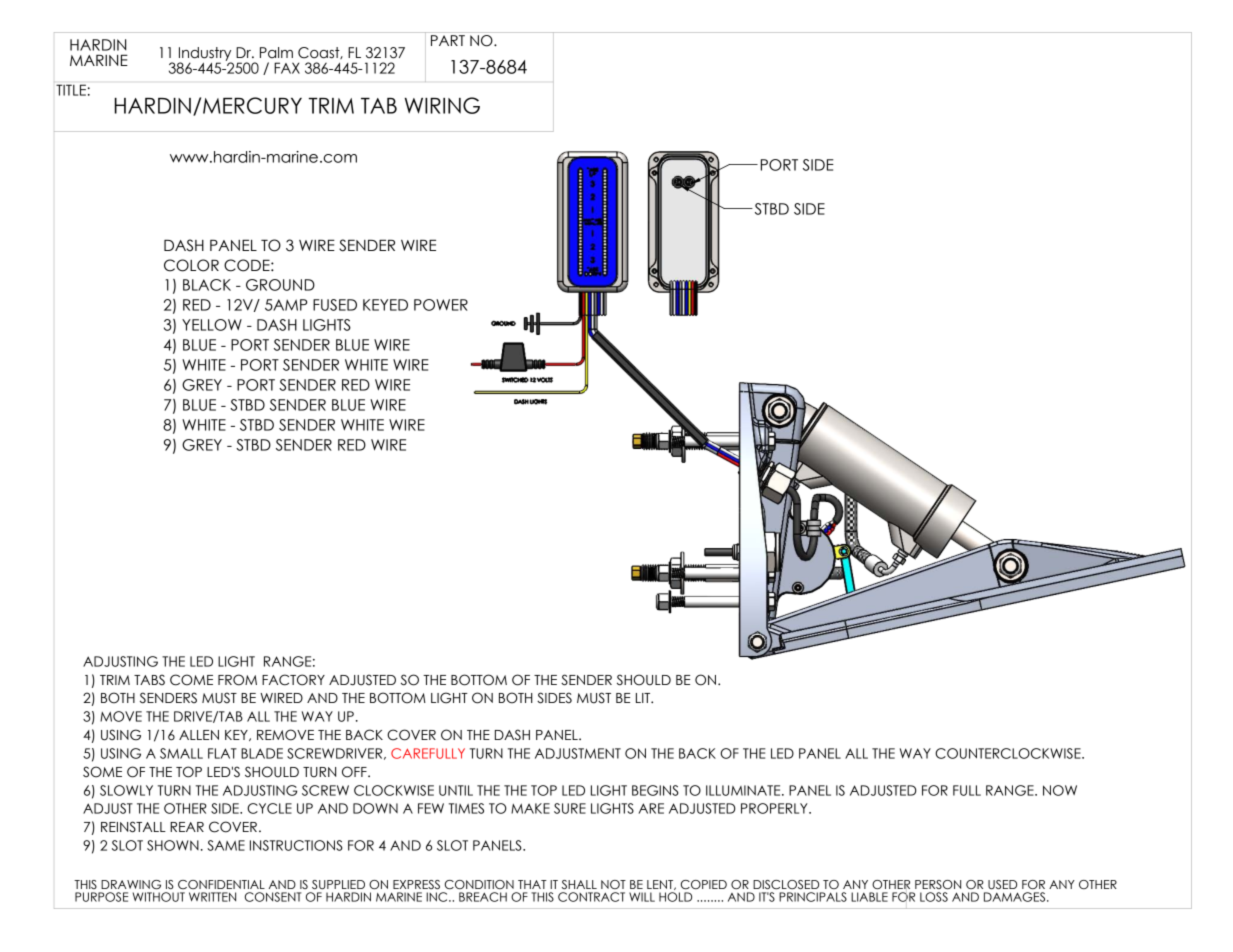  I want to click on FACTORY, so click(293, 680).
